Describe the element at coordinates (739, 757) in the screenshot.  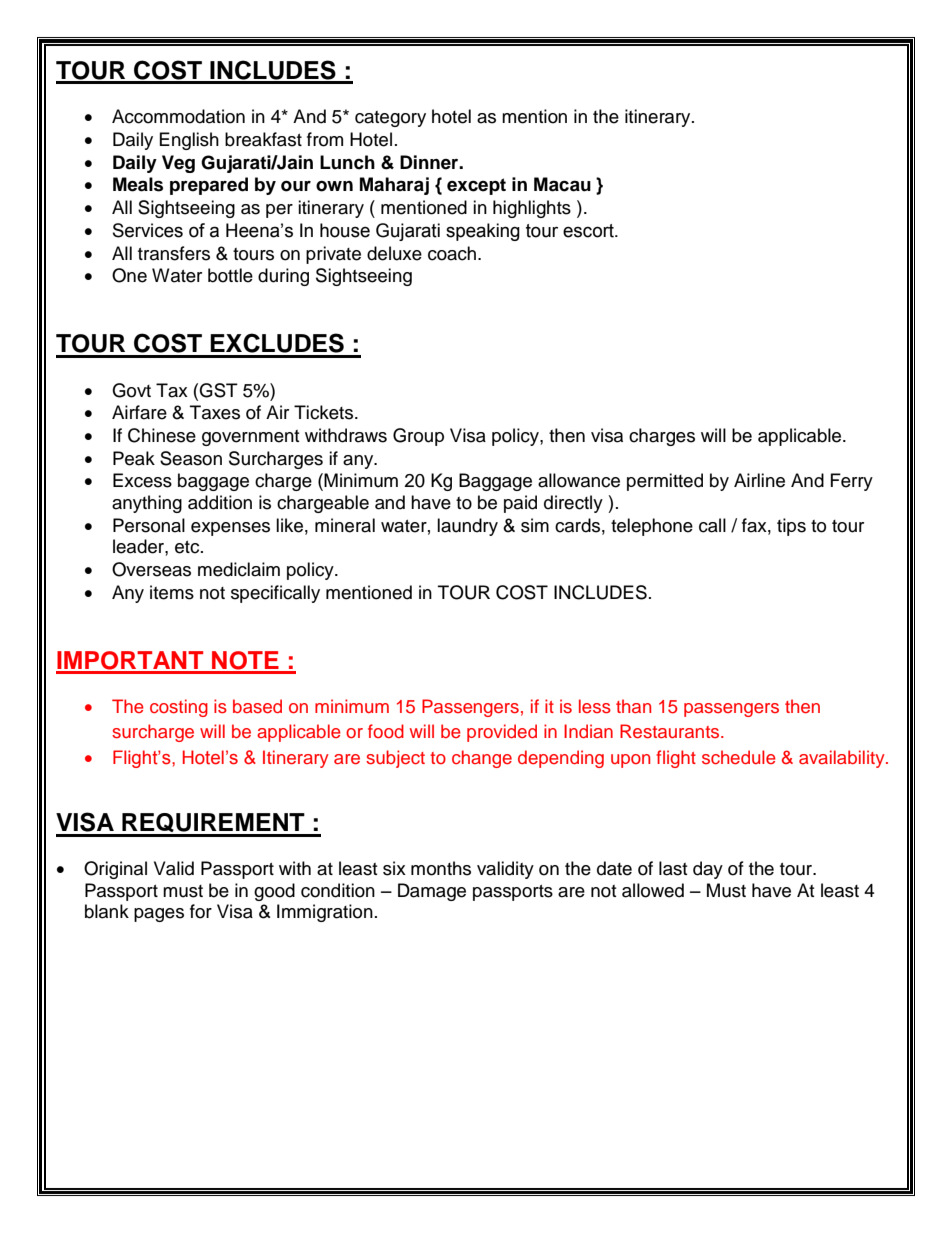
I see `schedule` at that location.
